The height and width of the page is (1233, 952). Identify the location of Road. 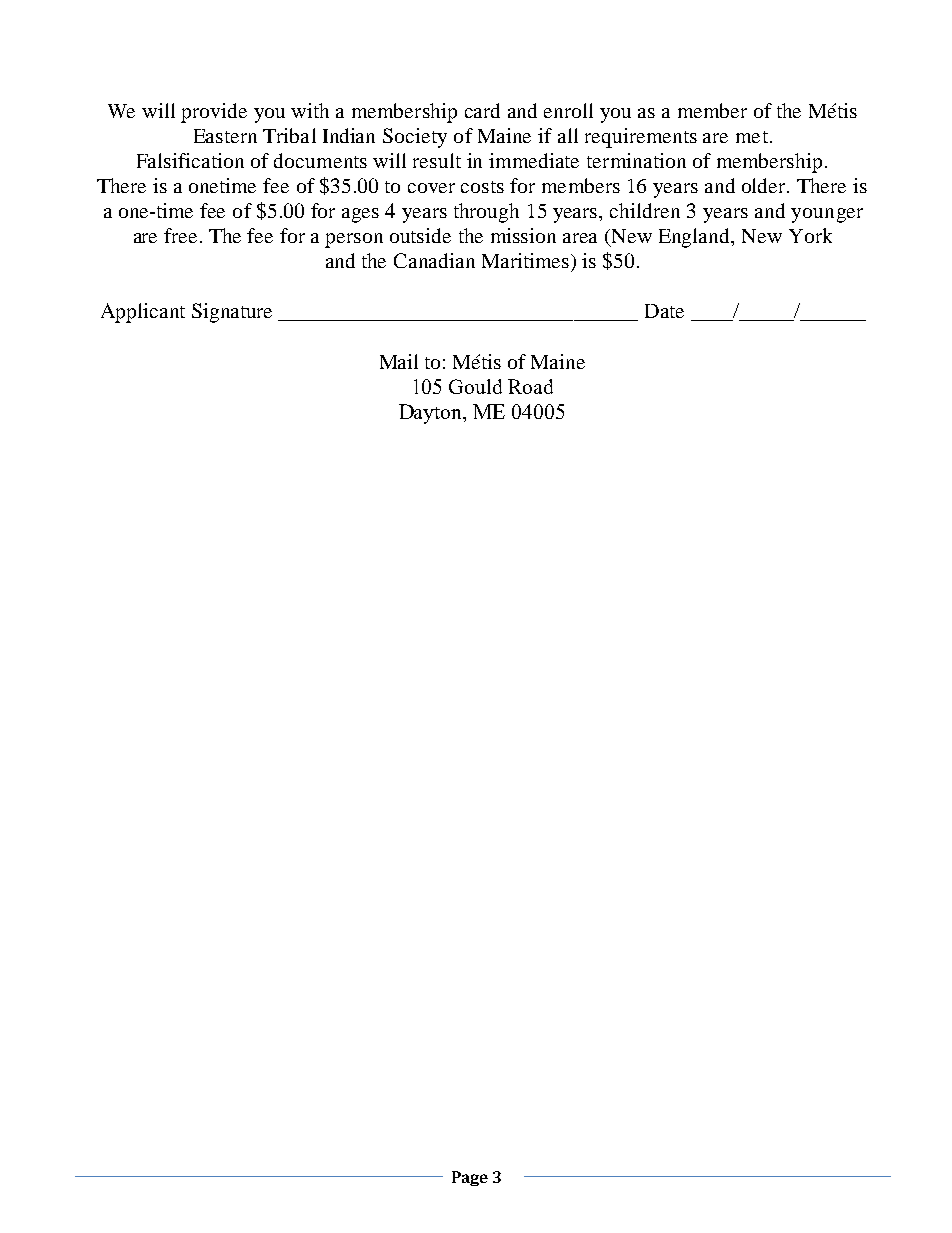
(530, 386).
